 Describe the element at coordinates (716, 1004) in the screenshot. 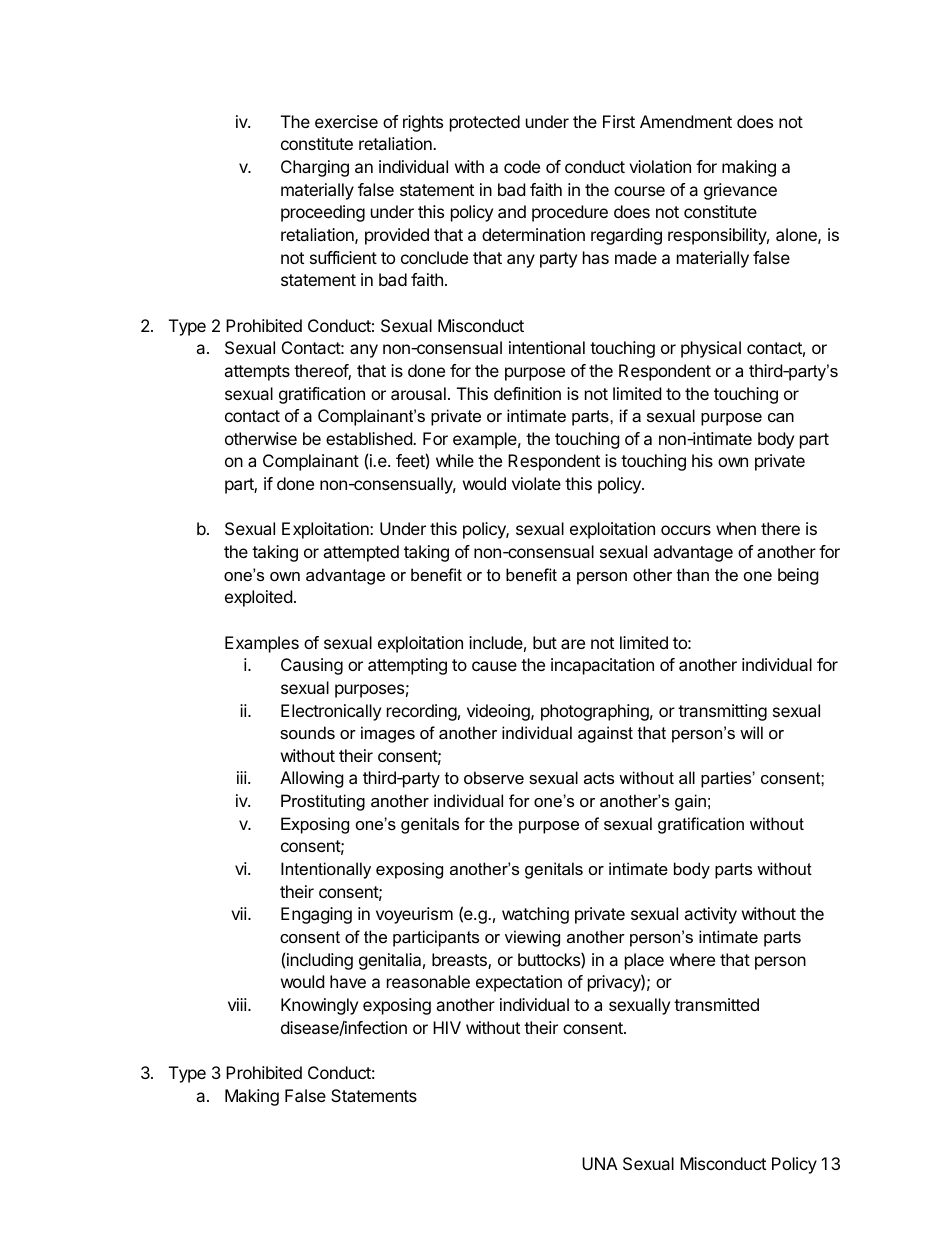

I see `transmitted` at that location.
